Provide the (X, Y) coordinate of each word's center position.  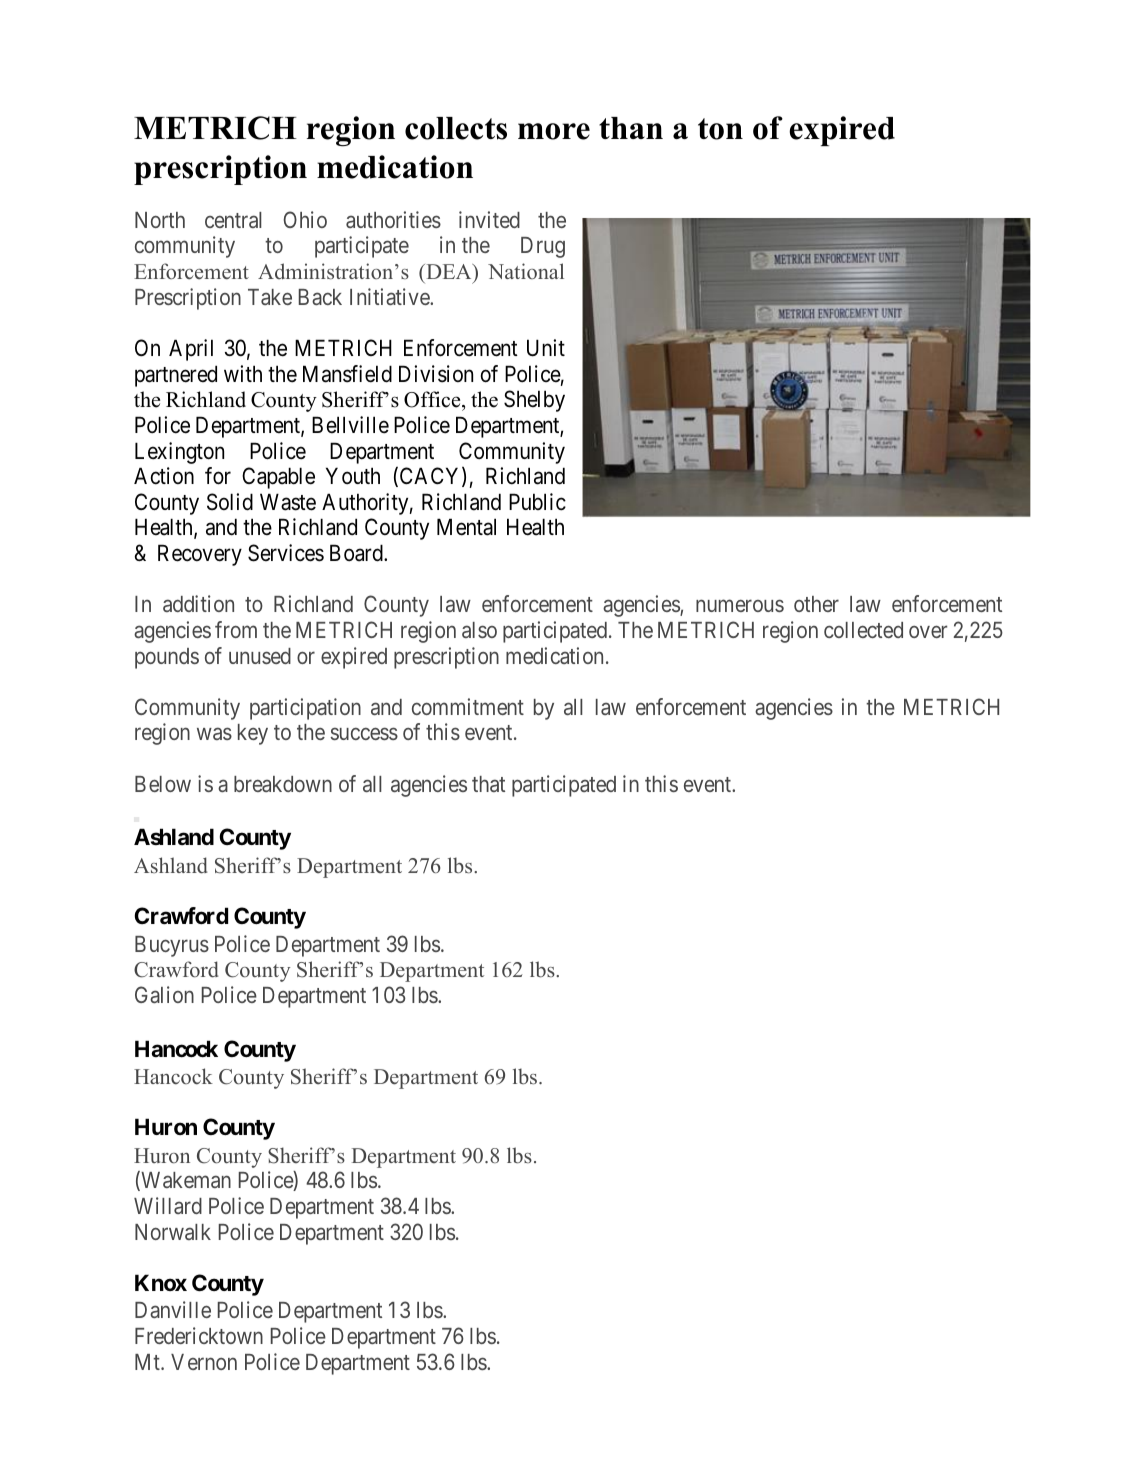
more (554, 131)
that (488, 784)
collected (863, 630)
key (253, 734)
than (631, 128)
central (233, 220)
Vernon (204, 1362)
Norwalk (173, 1232)
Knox (161, 1282)
